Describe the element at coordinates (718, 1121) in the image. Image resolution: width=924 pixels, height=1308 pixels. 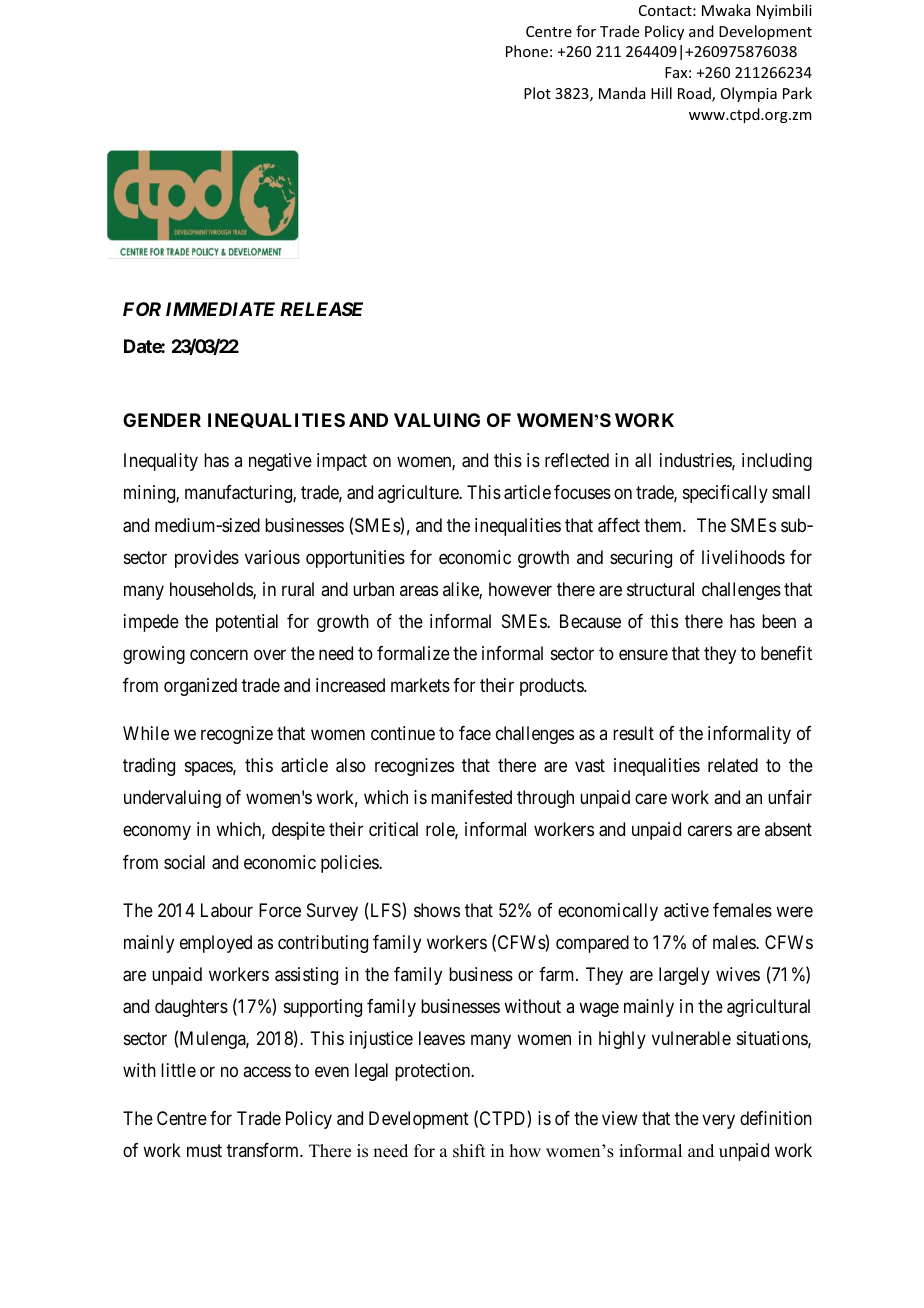
I see `very` at that location.
